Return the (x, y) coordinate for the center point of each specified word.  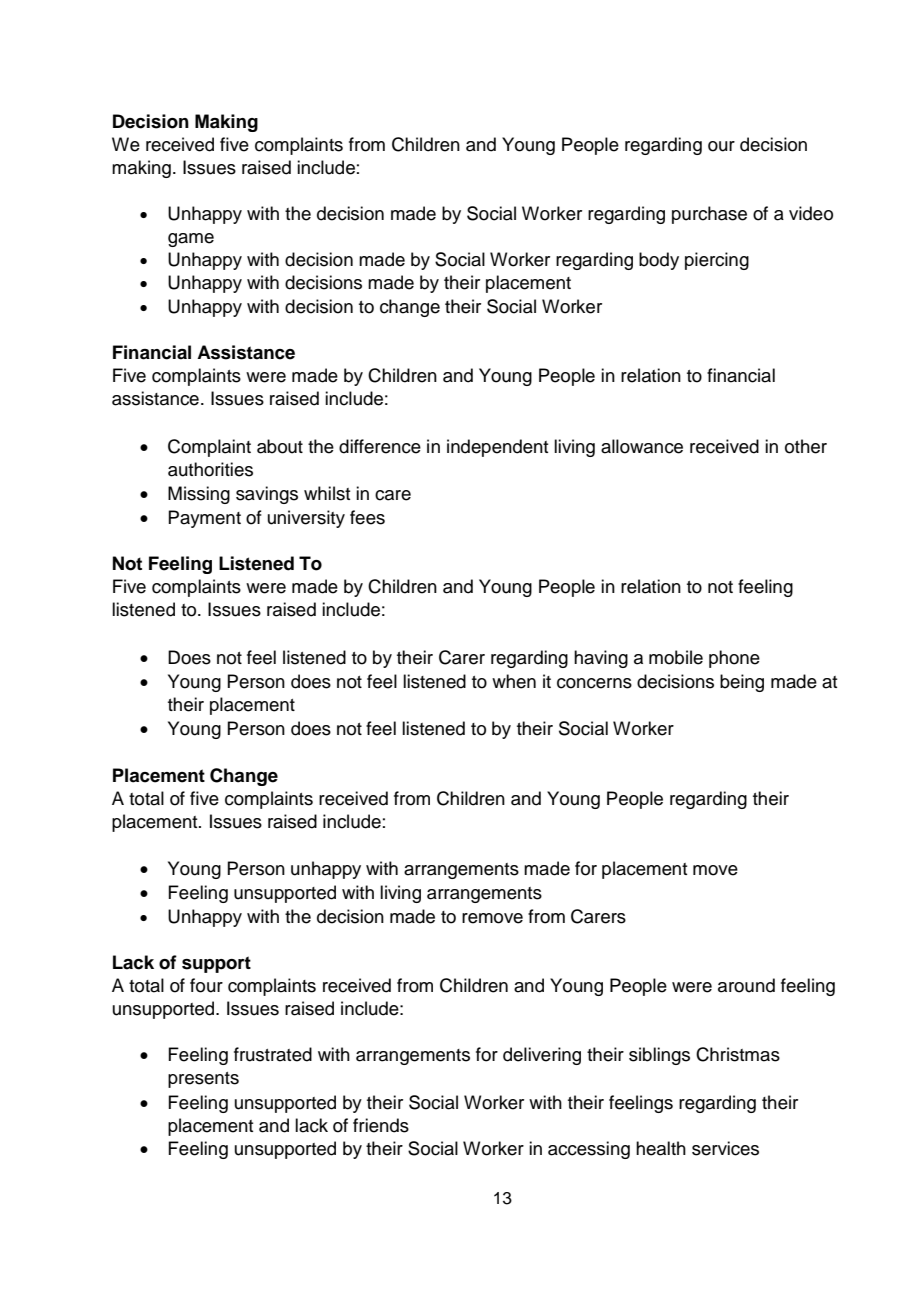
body (659, 261)
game (191, 240)
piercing (717, 261)
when (514, 681)
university (306, 519)
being (742, 683)
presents (203, 1080)
